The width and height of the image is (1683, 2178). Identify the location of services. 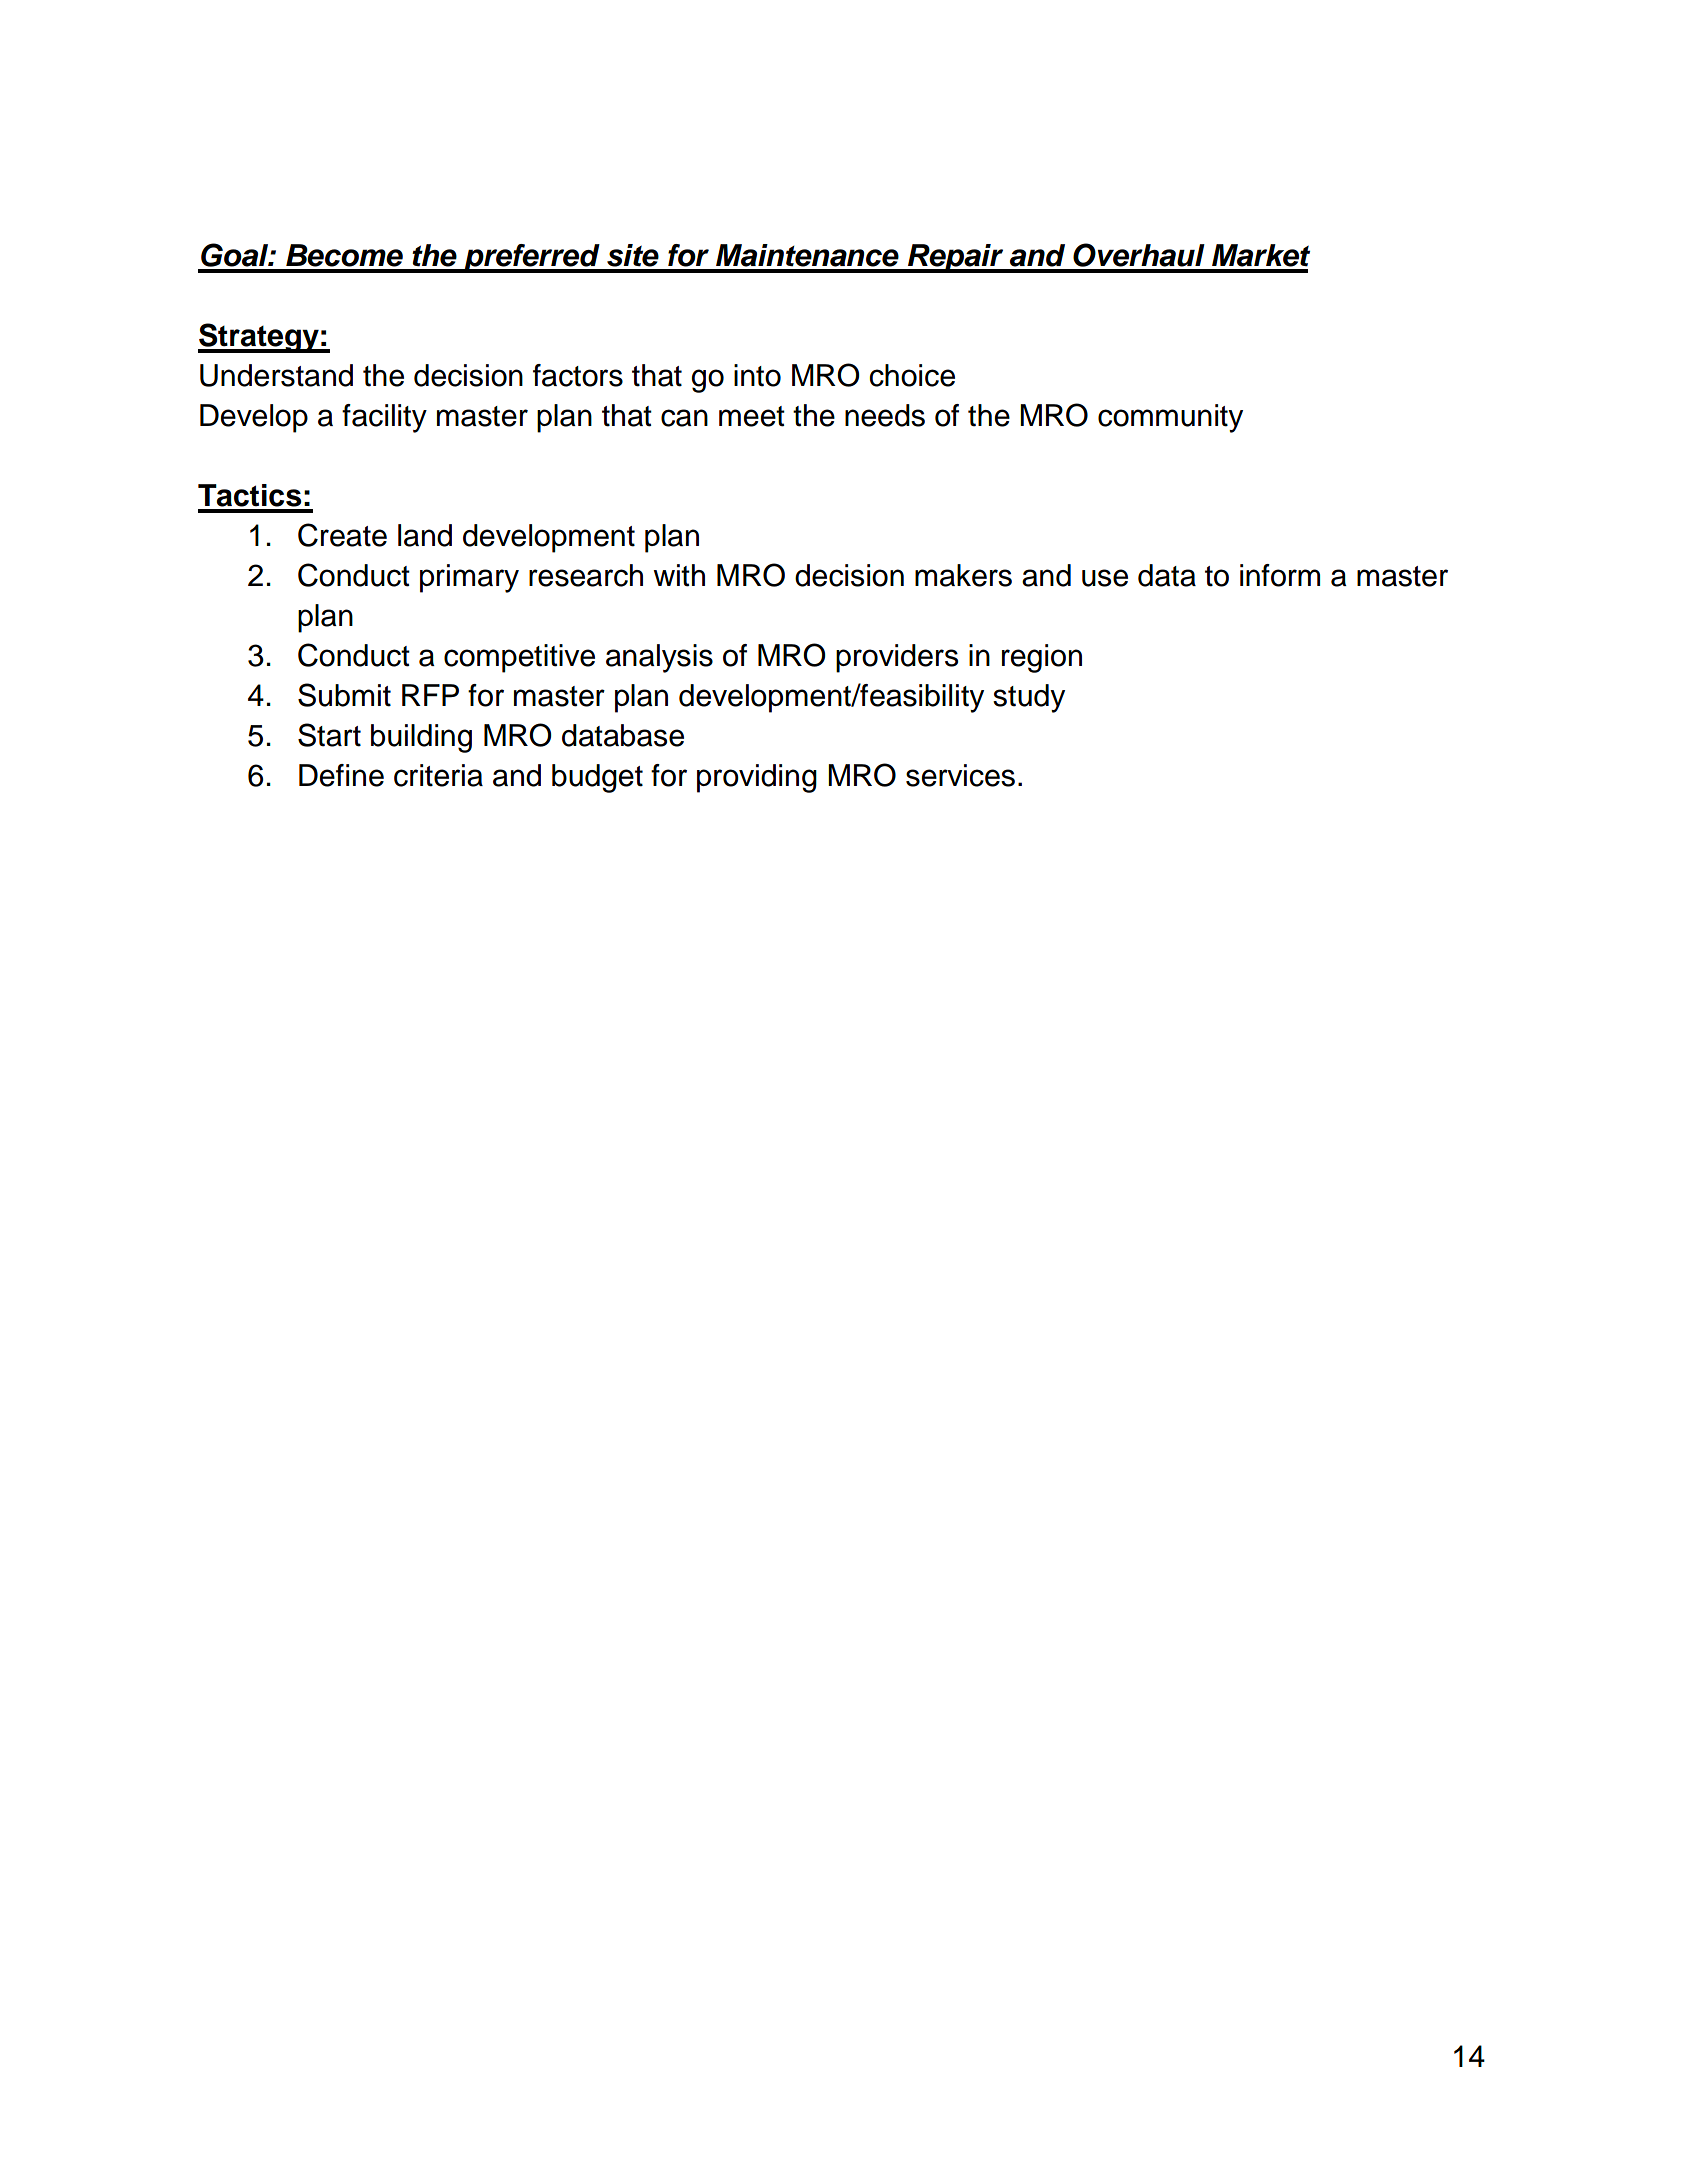
(960, 775).
